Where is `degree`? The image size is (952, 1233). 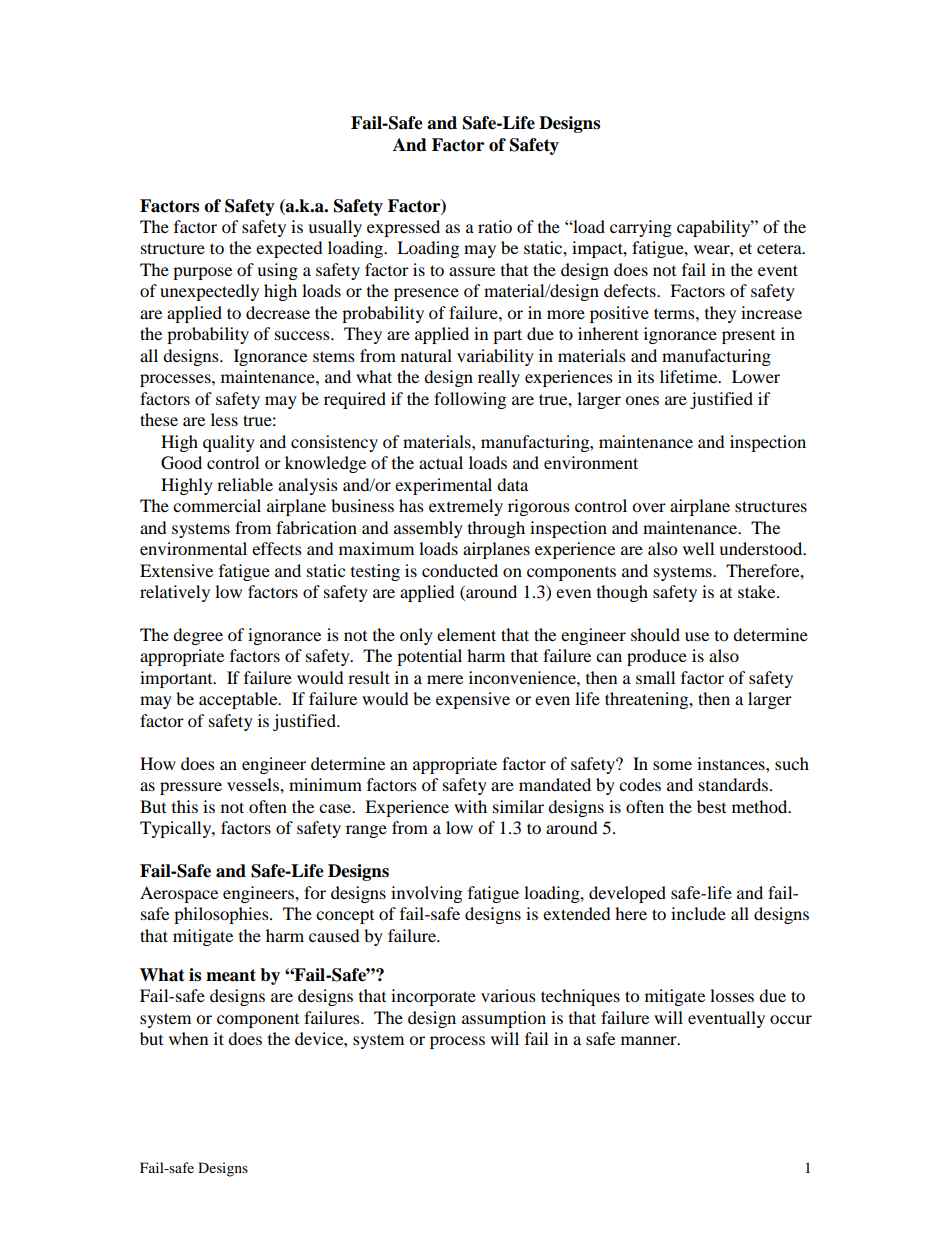
degree is located at coordinates (198, 636).
